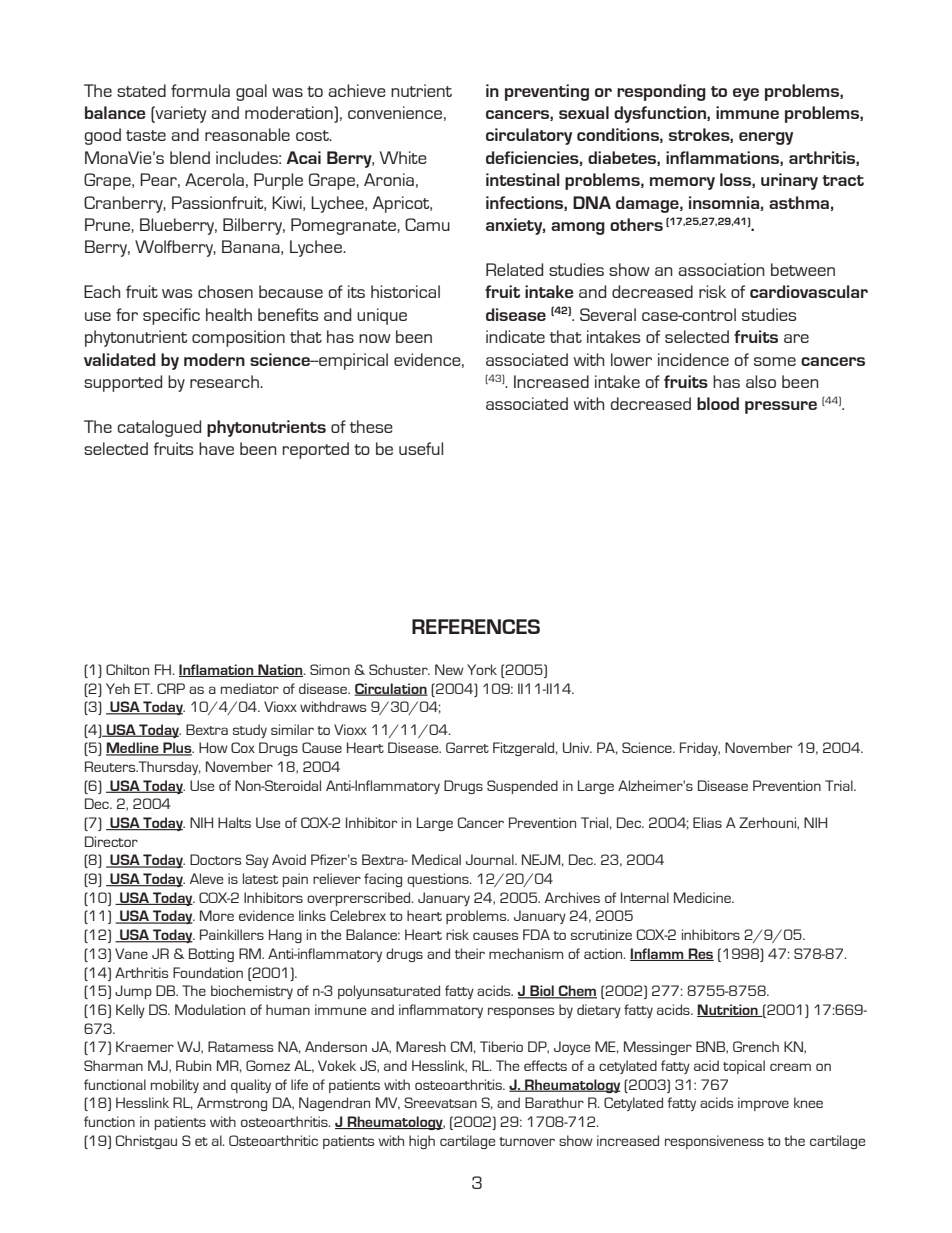  I want to click on Inflamation, so click(217, 670).
